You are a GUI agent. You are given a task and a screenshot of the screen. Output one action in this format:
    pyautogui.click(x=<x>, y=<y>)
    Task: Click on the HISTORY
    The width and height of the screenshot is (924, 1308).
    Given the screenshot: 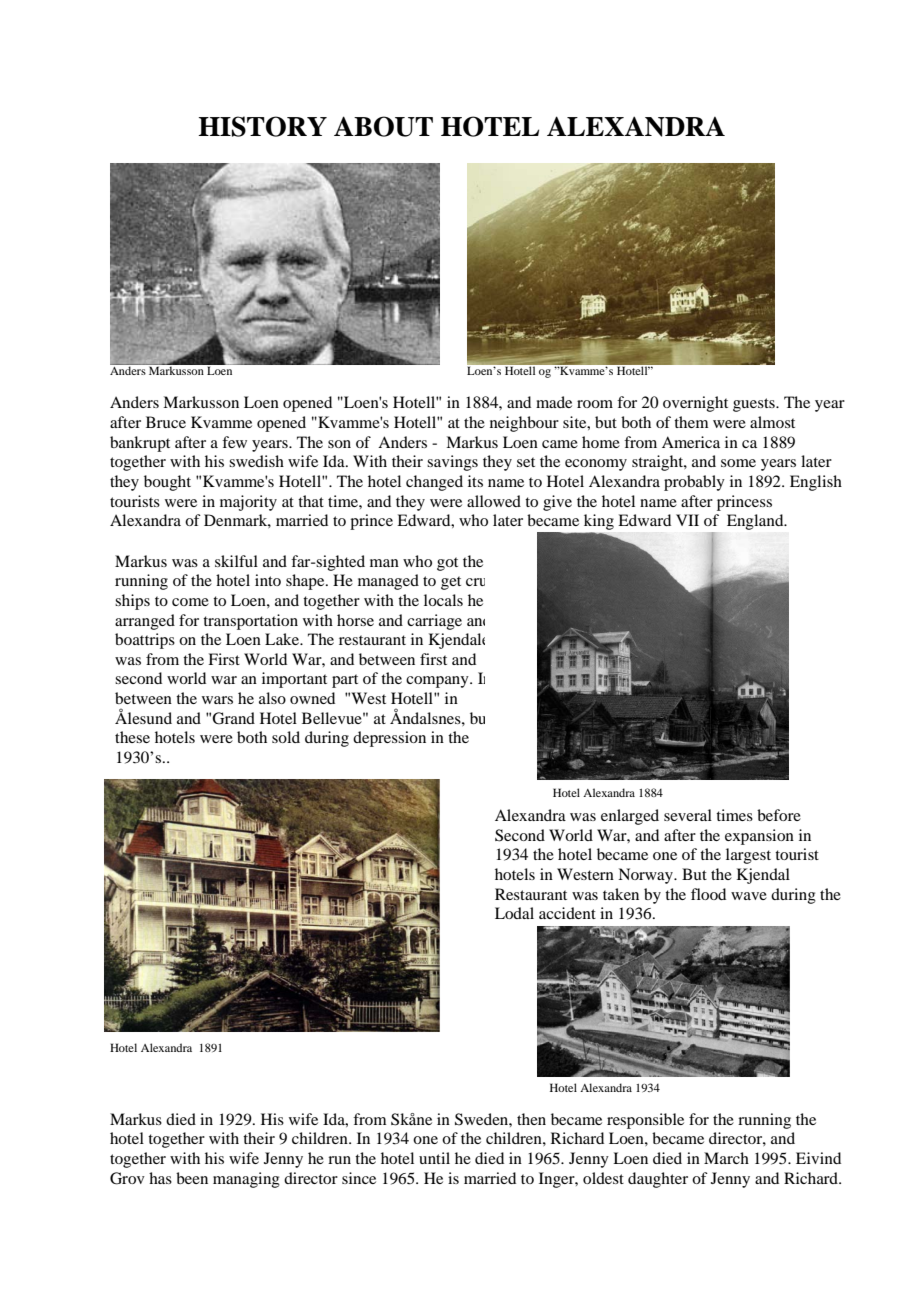 What is the action you would take?
    pyautogui.click(x=262, y=126)
